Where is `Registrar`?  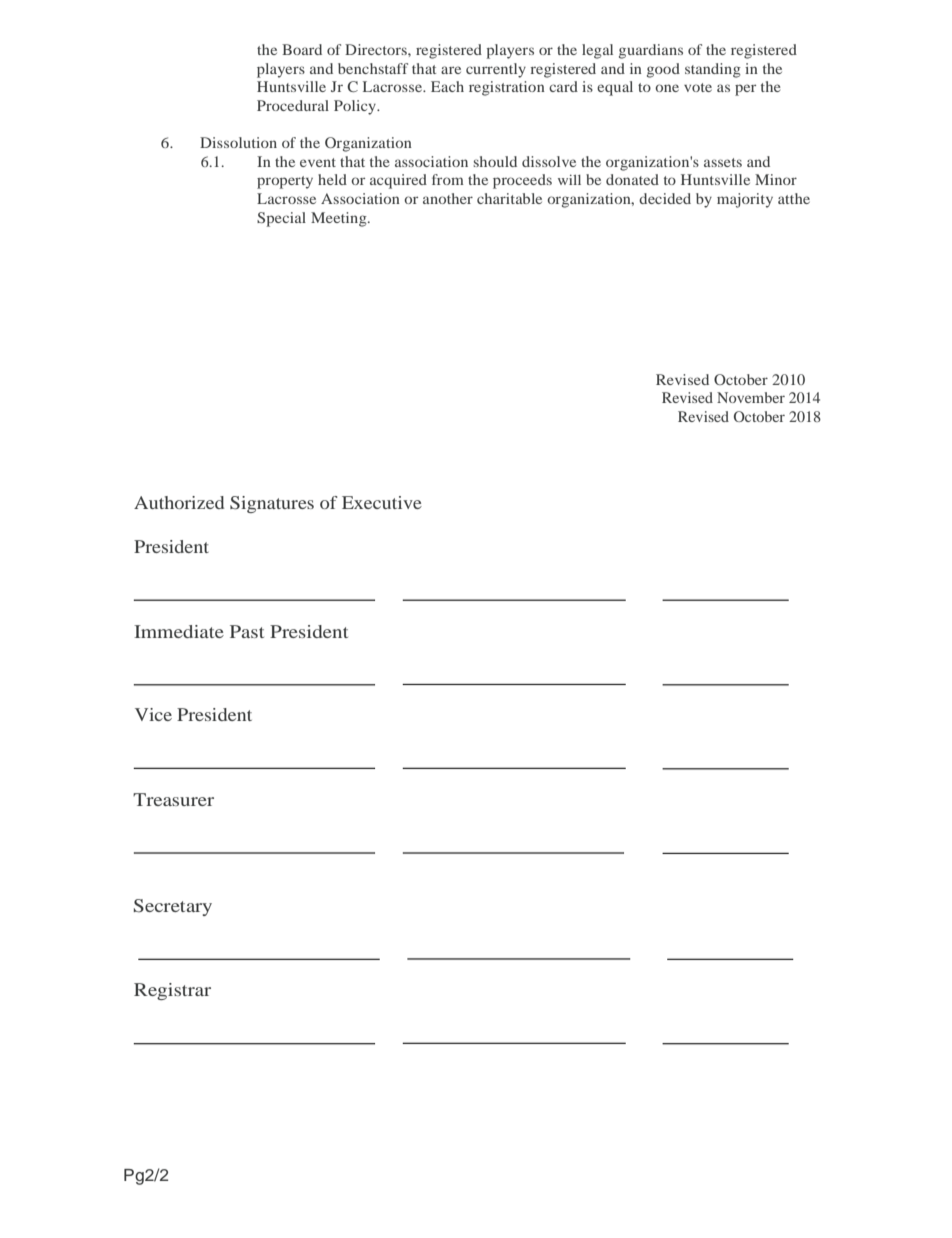 Registrar is located at coordinates (172, 991).
